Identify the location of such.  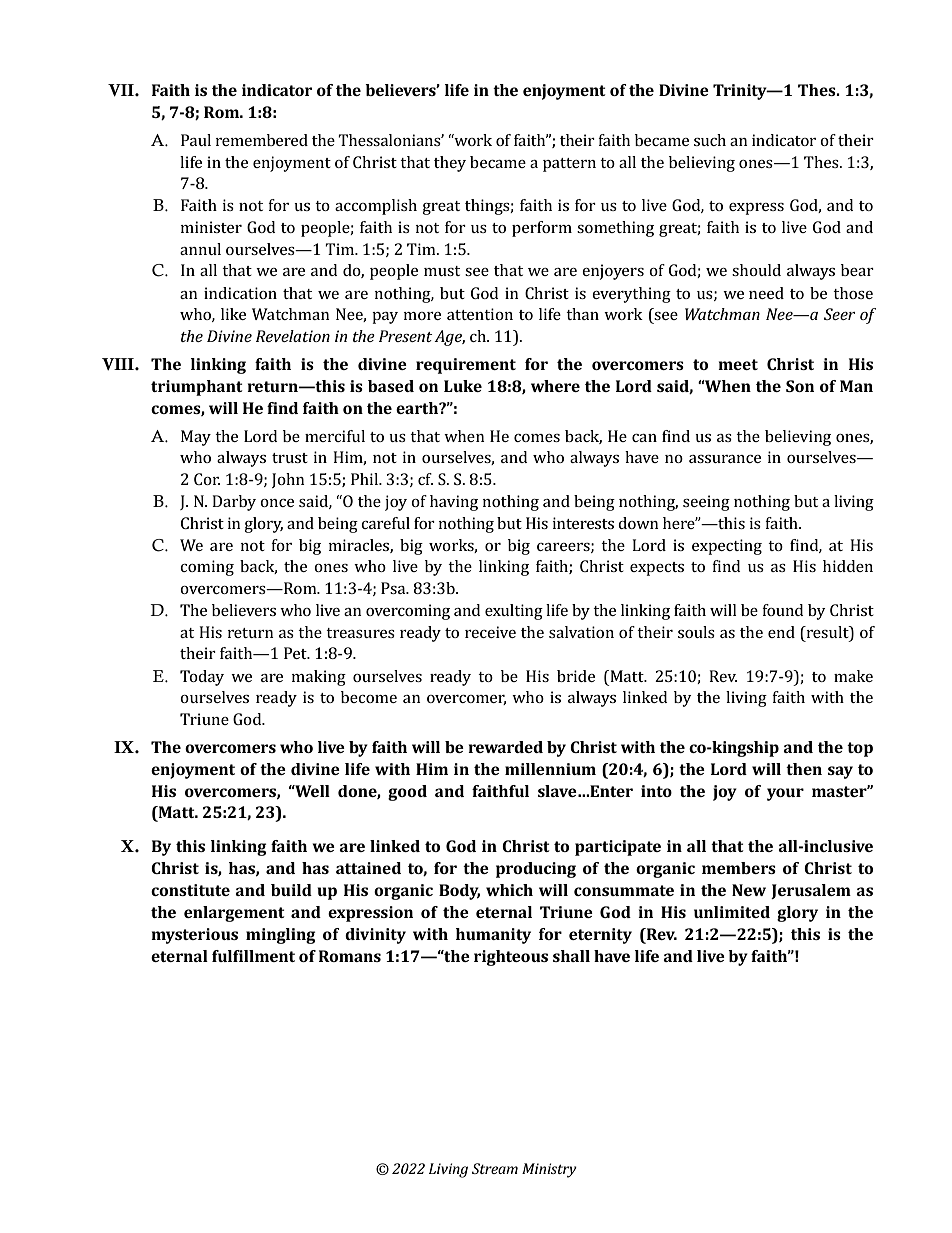
(710, 140).
